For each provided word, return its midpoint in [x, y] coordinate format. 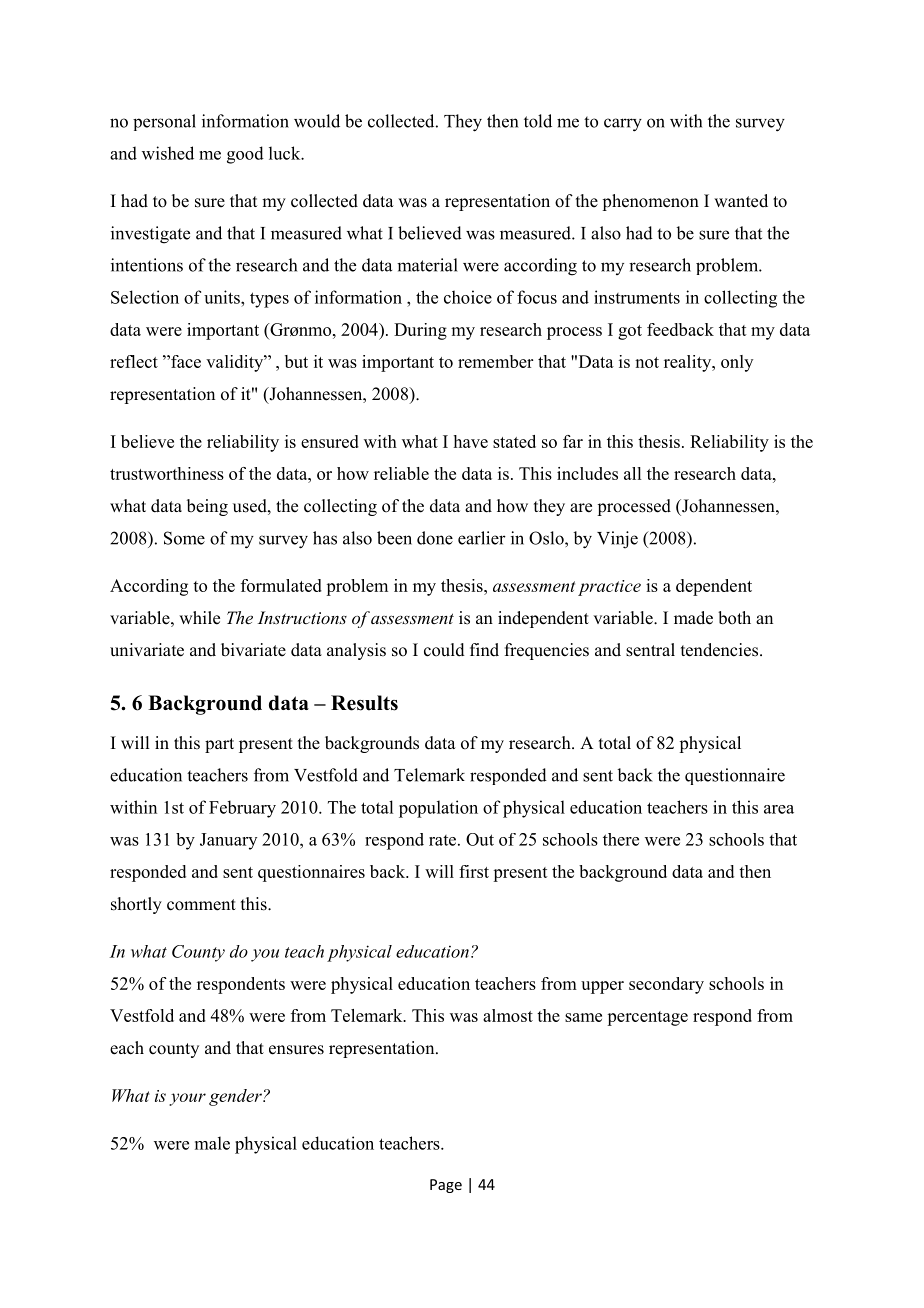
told [538, 121]
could [444, 650]
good [245, 155]
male [212, 1143]
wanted [741, 201]
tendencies [721, 650]
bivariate [253, 650]
